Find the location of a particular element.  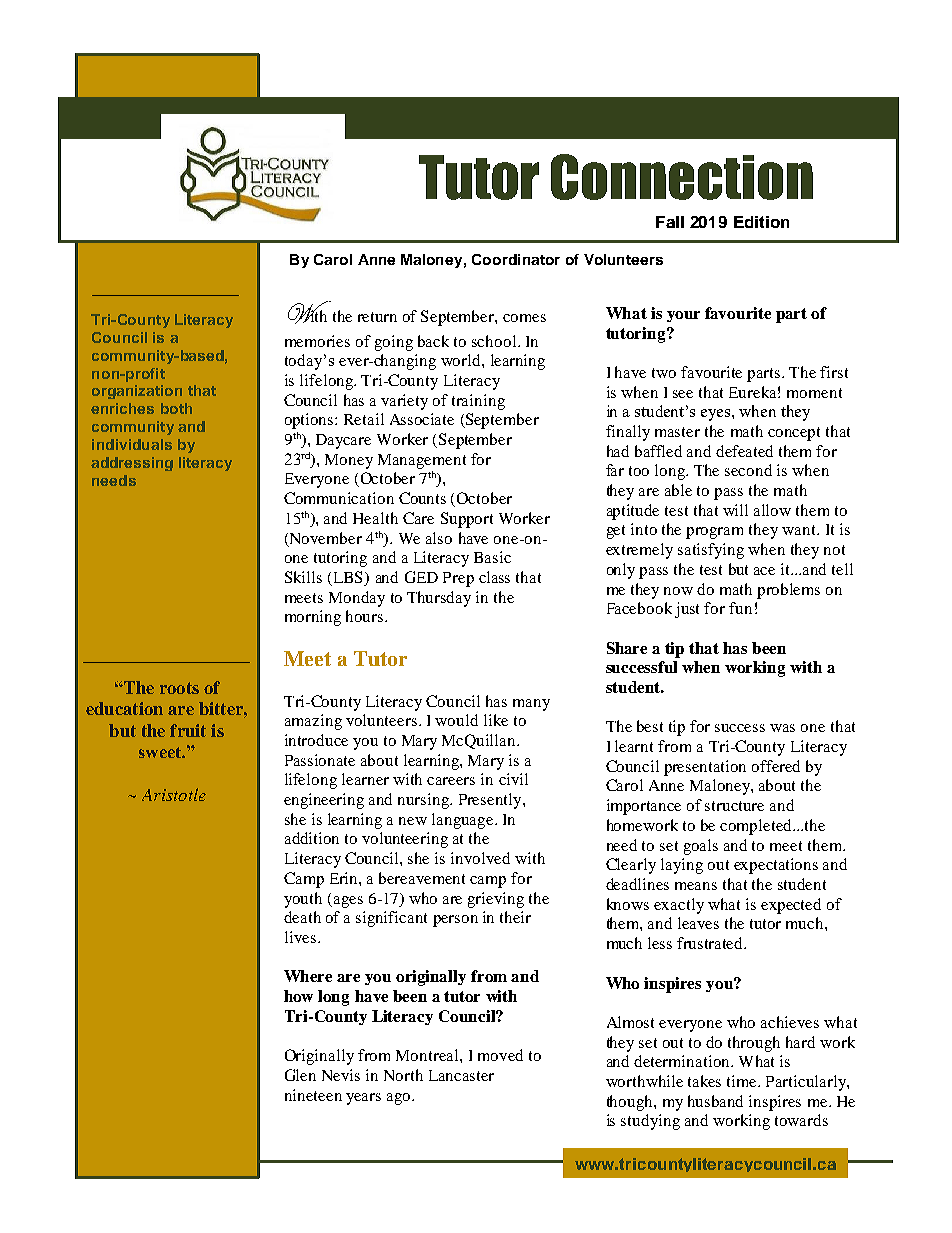

Lancaster is located at coordinates (461, 1075).
